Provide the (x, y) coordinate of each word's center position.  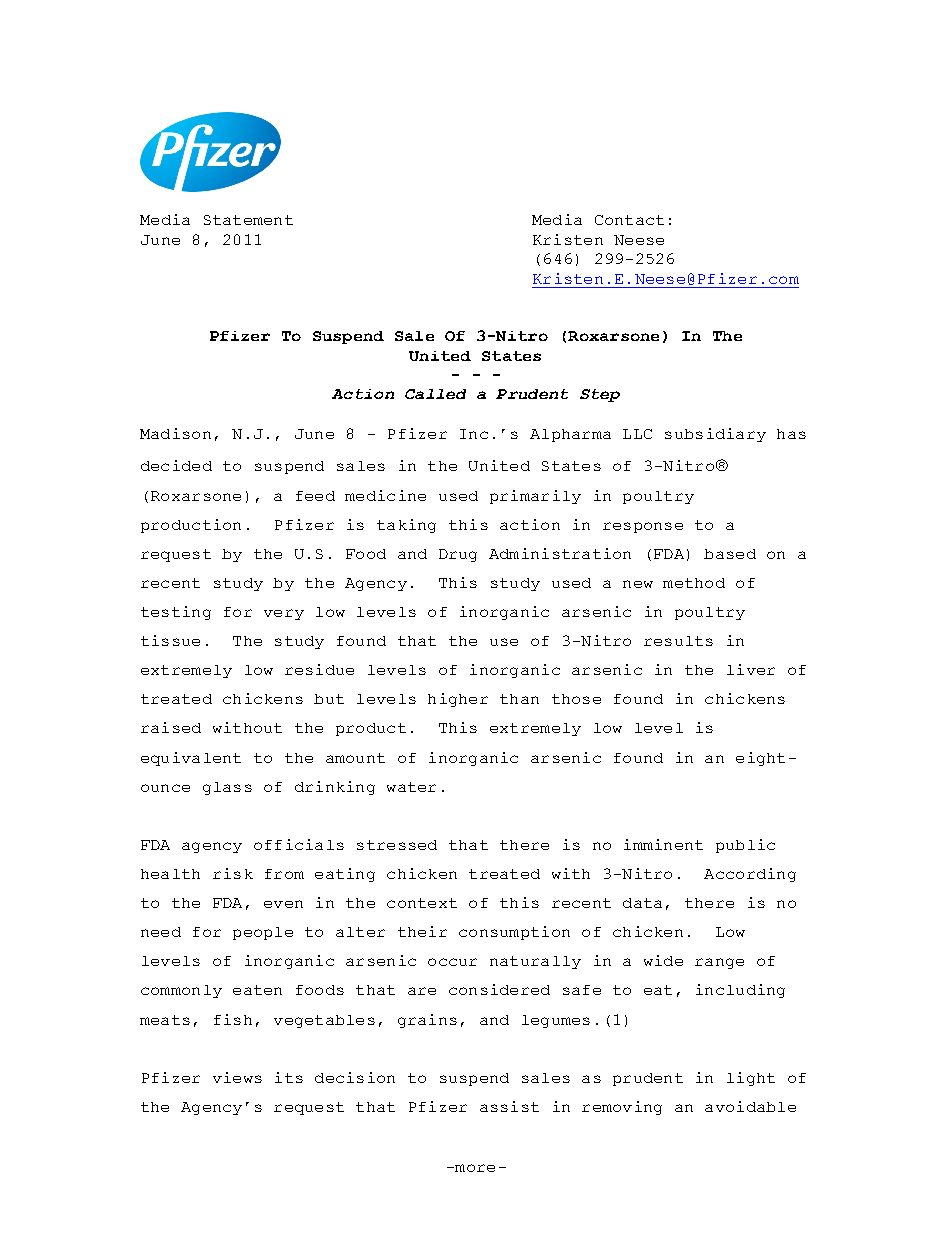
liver (751, 669)
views (237, 1077)
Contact (629, 220)
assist (509, 1106)
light (751, 1079)
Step (600, 395)
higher (458, 700)
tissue (170, 640)
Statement (248, 220)
